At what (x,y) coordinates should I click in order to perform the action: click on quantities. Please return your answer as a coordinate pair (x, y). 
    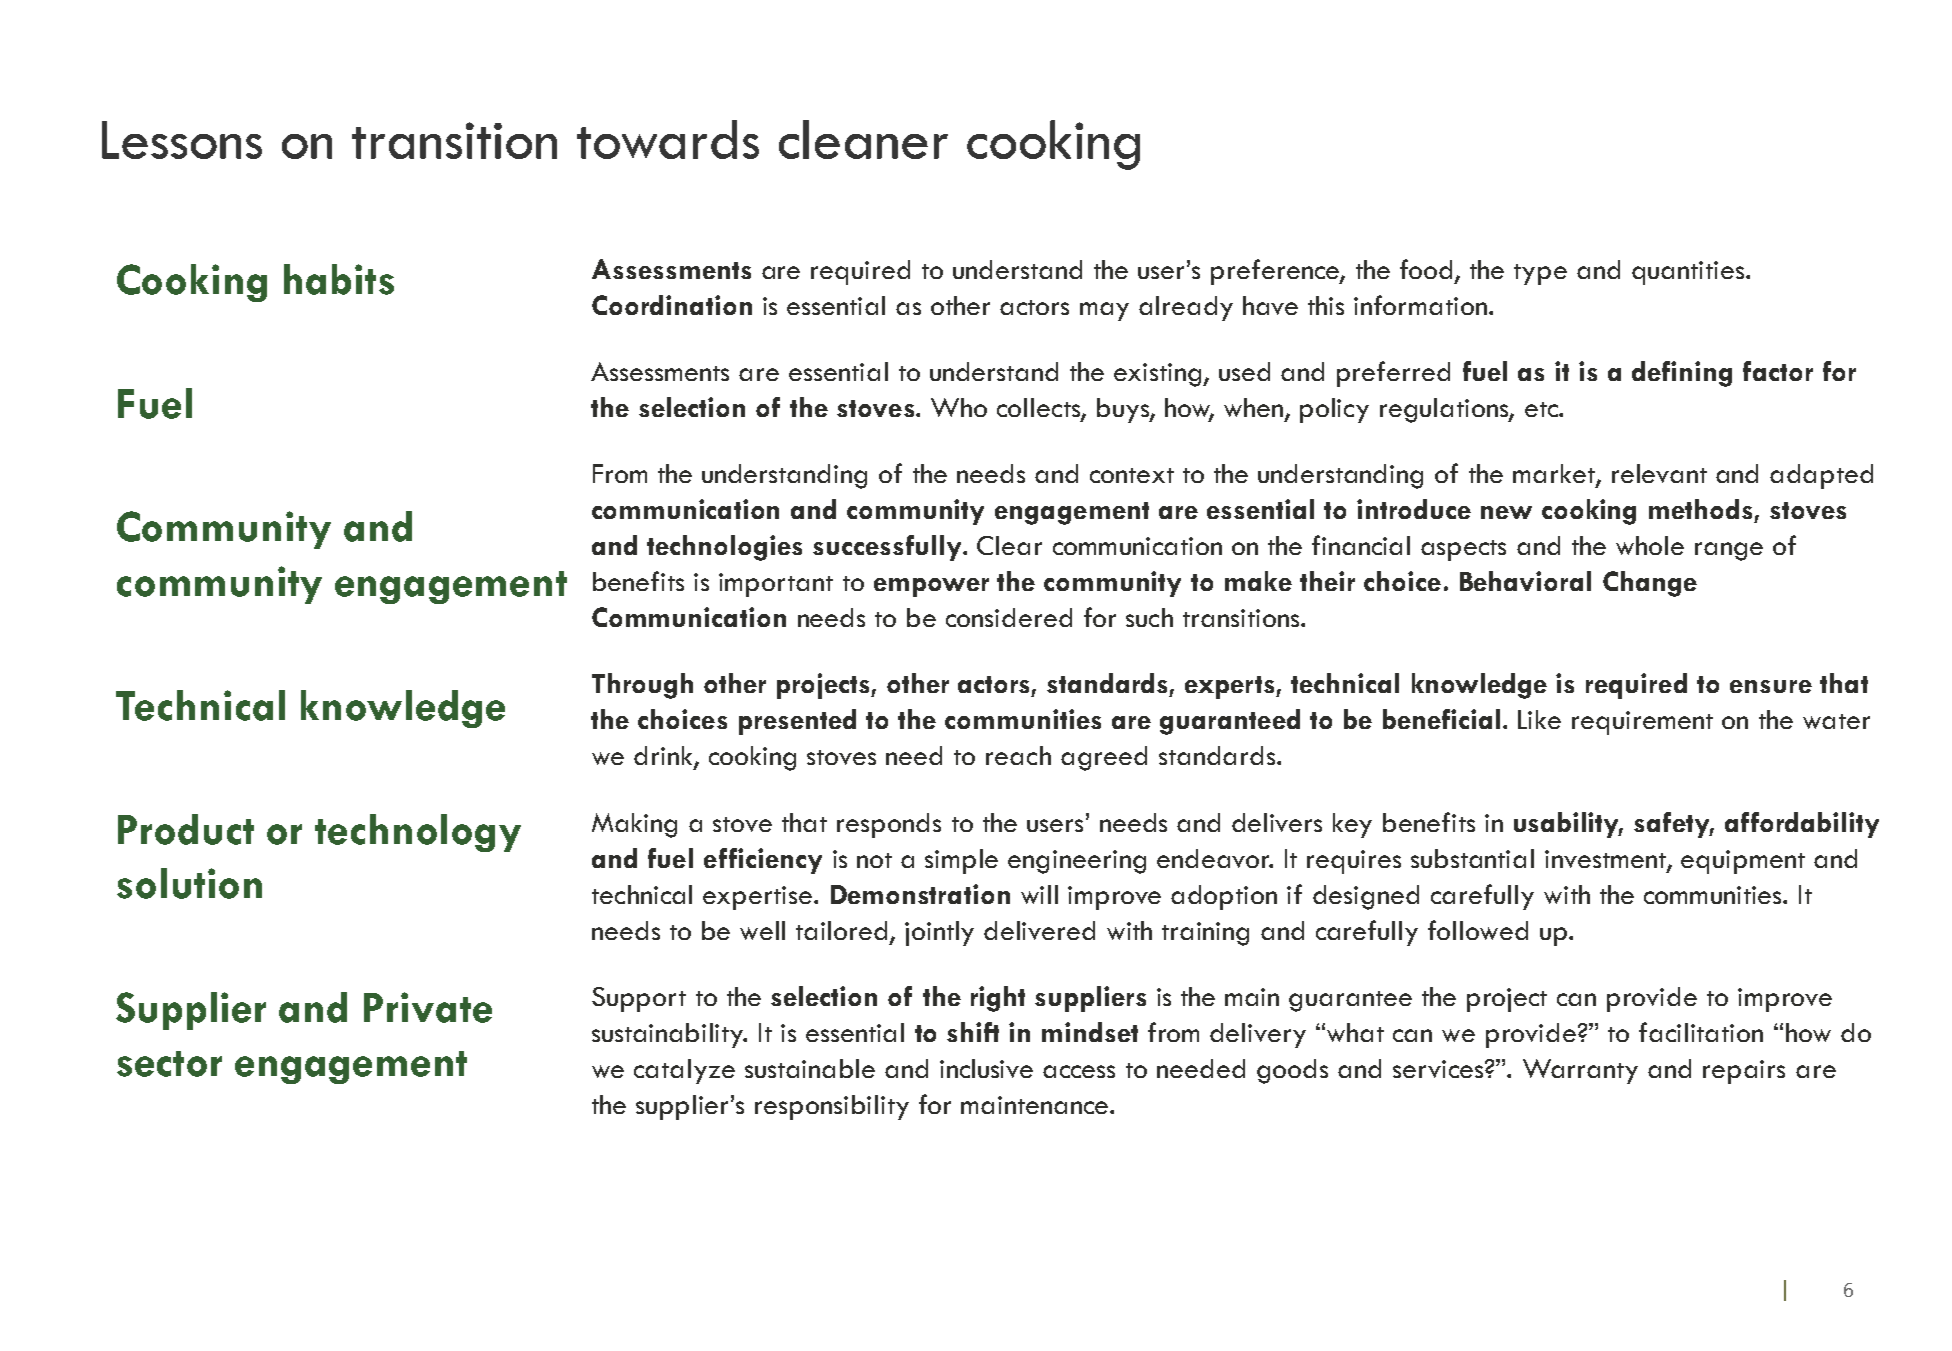
    Looking at the image, I should click on (1689, 273).
